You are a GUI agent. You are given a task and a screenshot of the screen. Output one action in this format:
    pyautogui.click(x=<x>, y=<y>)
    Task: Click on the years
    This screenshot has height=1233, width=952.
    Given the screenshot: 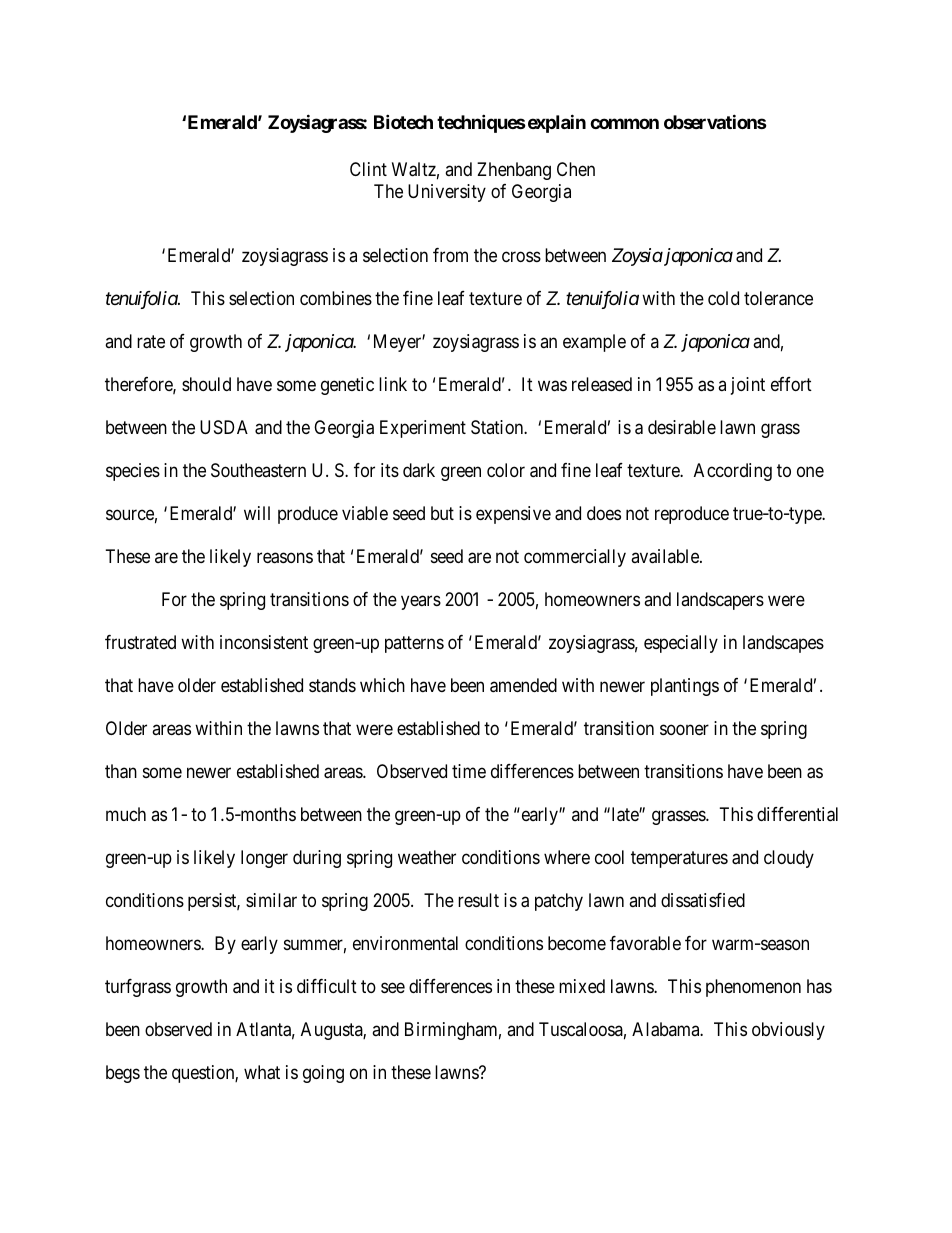 What is the action you would take?
    pyautogui.click(x=421, y=603)
